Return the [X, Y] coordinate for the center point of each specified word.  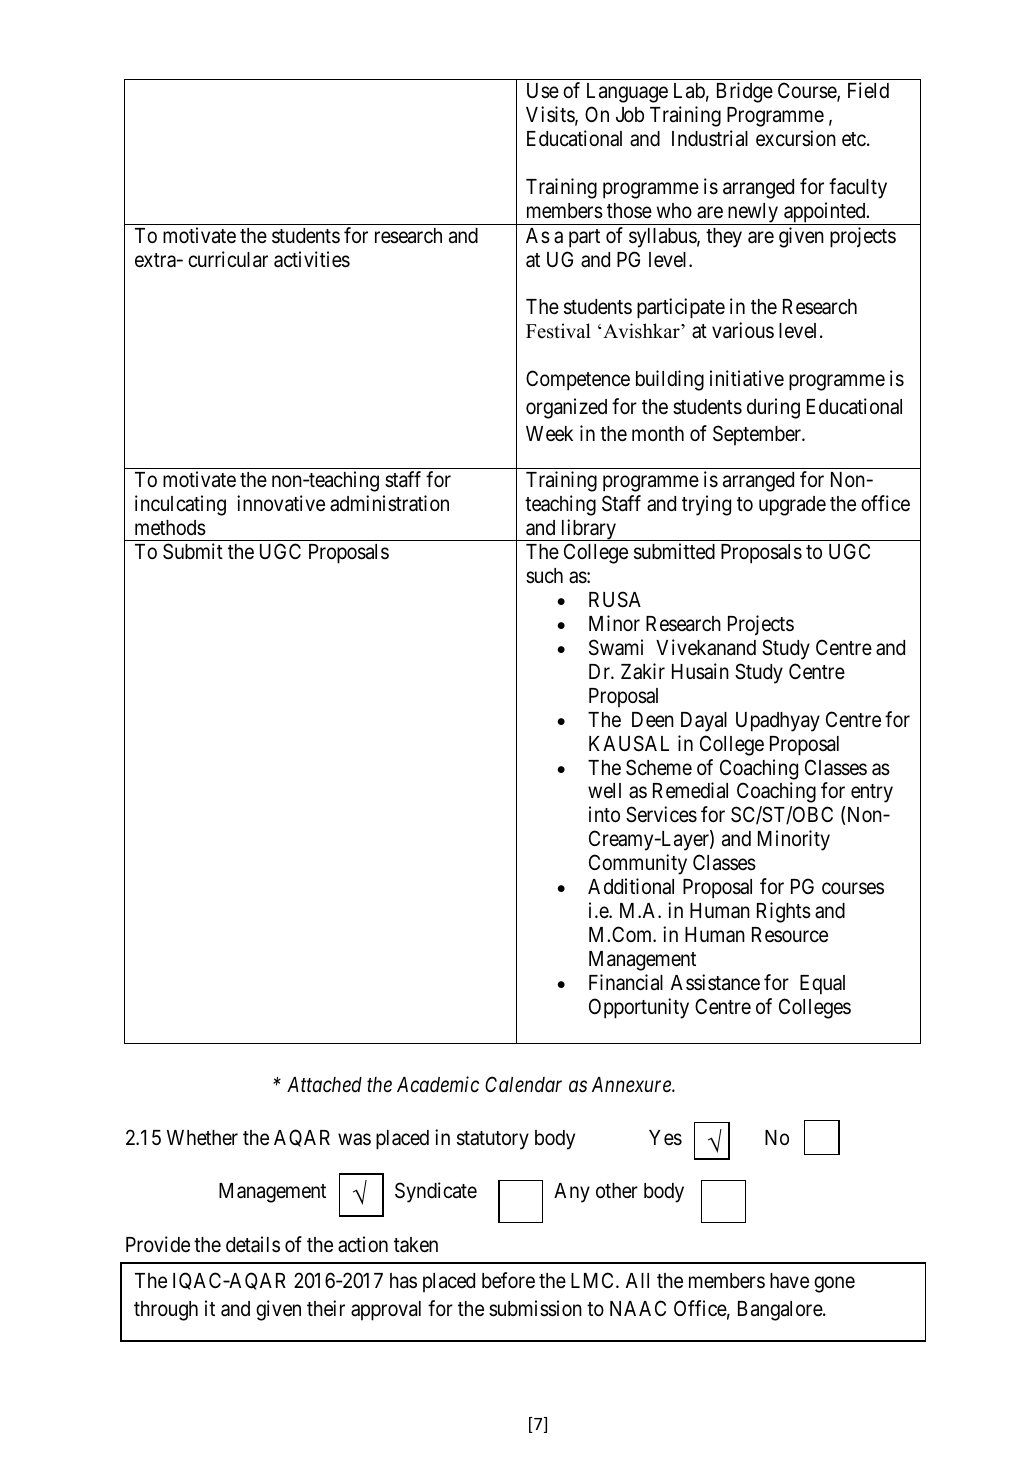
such [544, 576]
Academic [438, 1084]
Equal [822, 985]
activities [312, 259]
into [604, 814]
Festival [558, 331]
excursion [796, 138]
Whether [202, 1138]
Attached [324, 1085]
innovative [281, 503]
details [253, 1244]
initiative [747, 378]
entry [872, 793]
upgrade [792, 506]
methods [170, 528]
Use [543, 91]
